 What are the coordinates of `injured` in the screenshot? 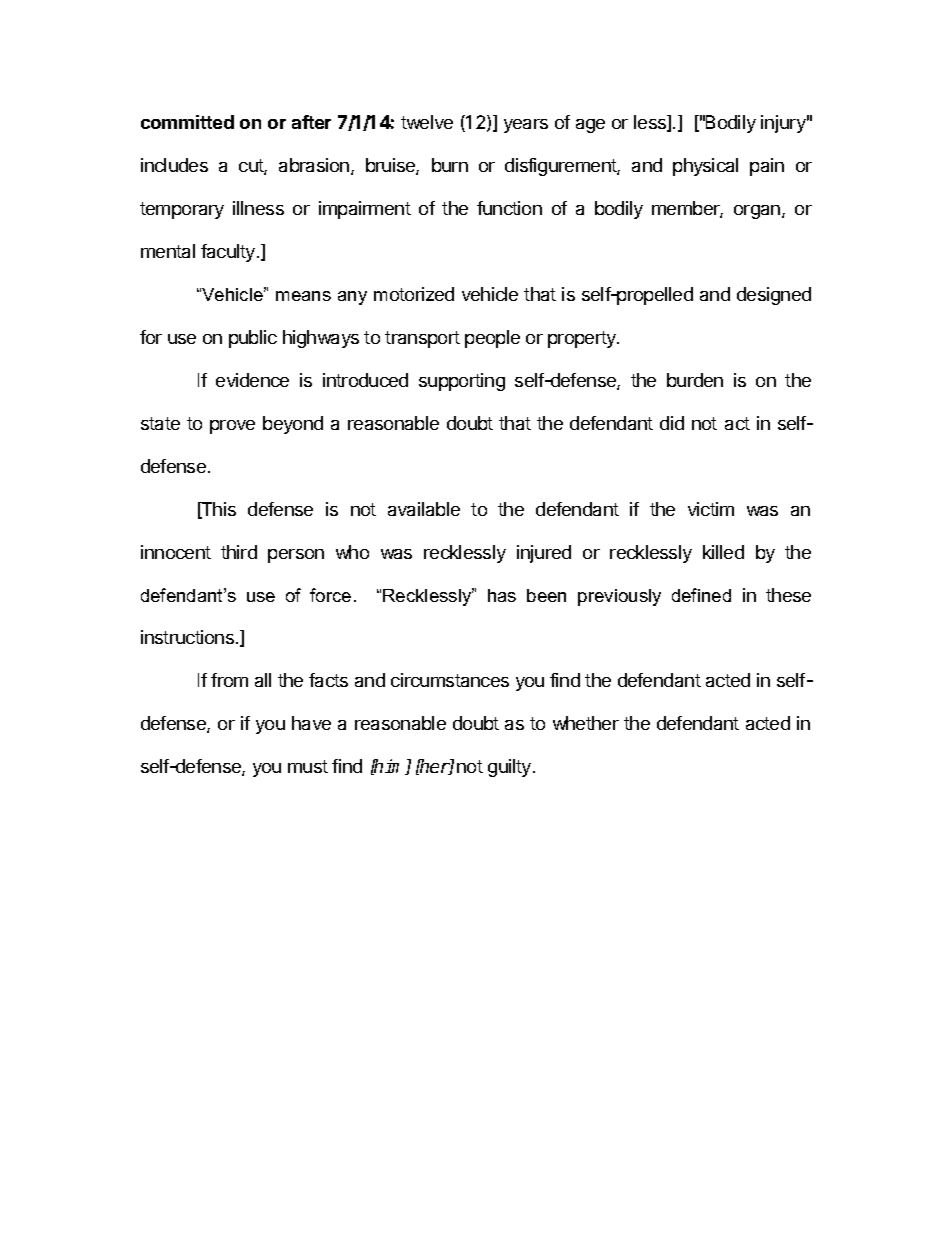 It's located at (544, 554).
